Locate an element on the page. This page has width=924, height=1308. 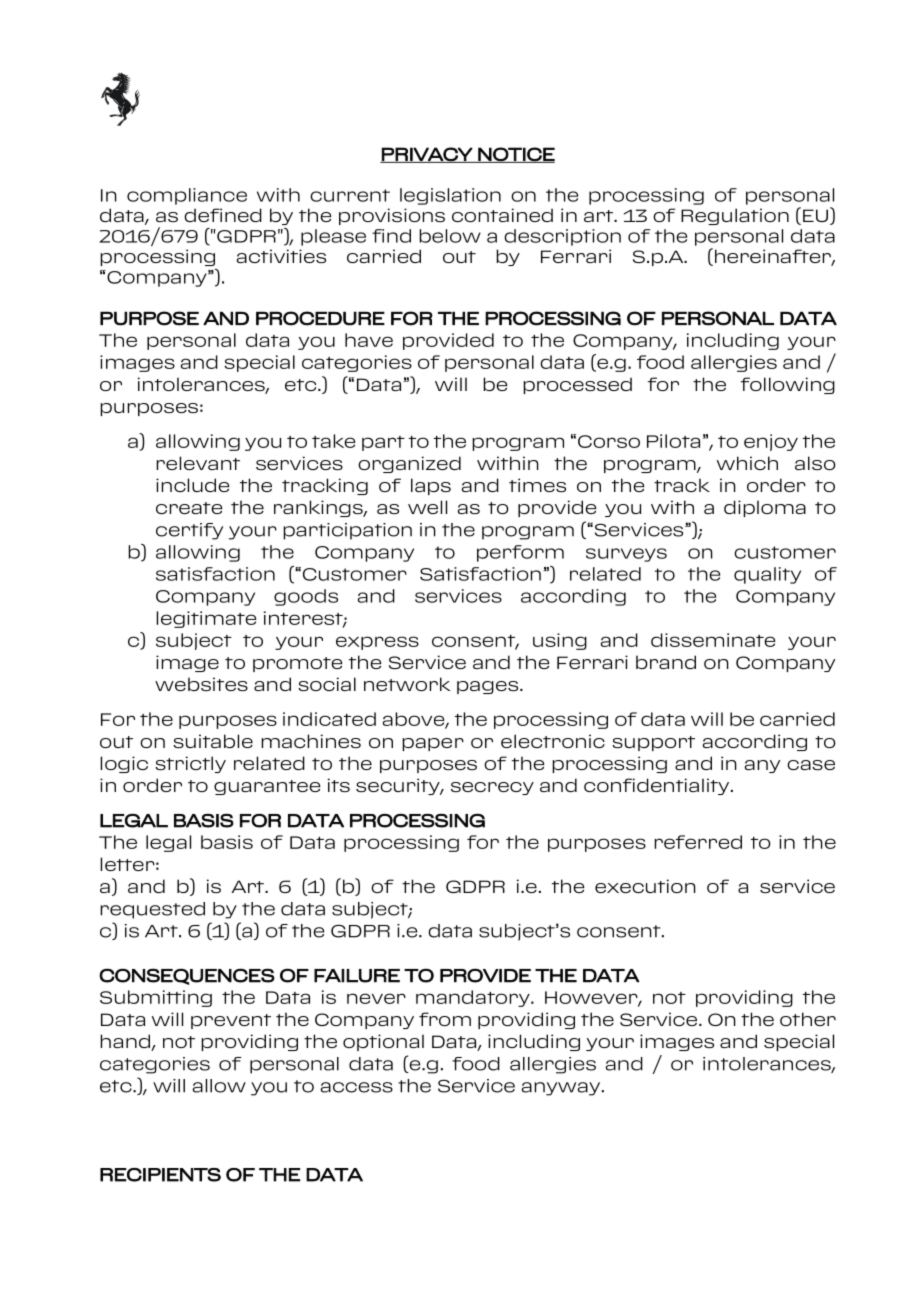
disseminate is located at coordinates (713, 640).
